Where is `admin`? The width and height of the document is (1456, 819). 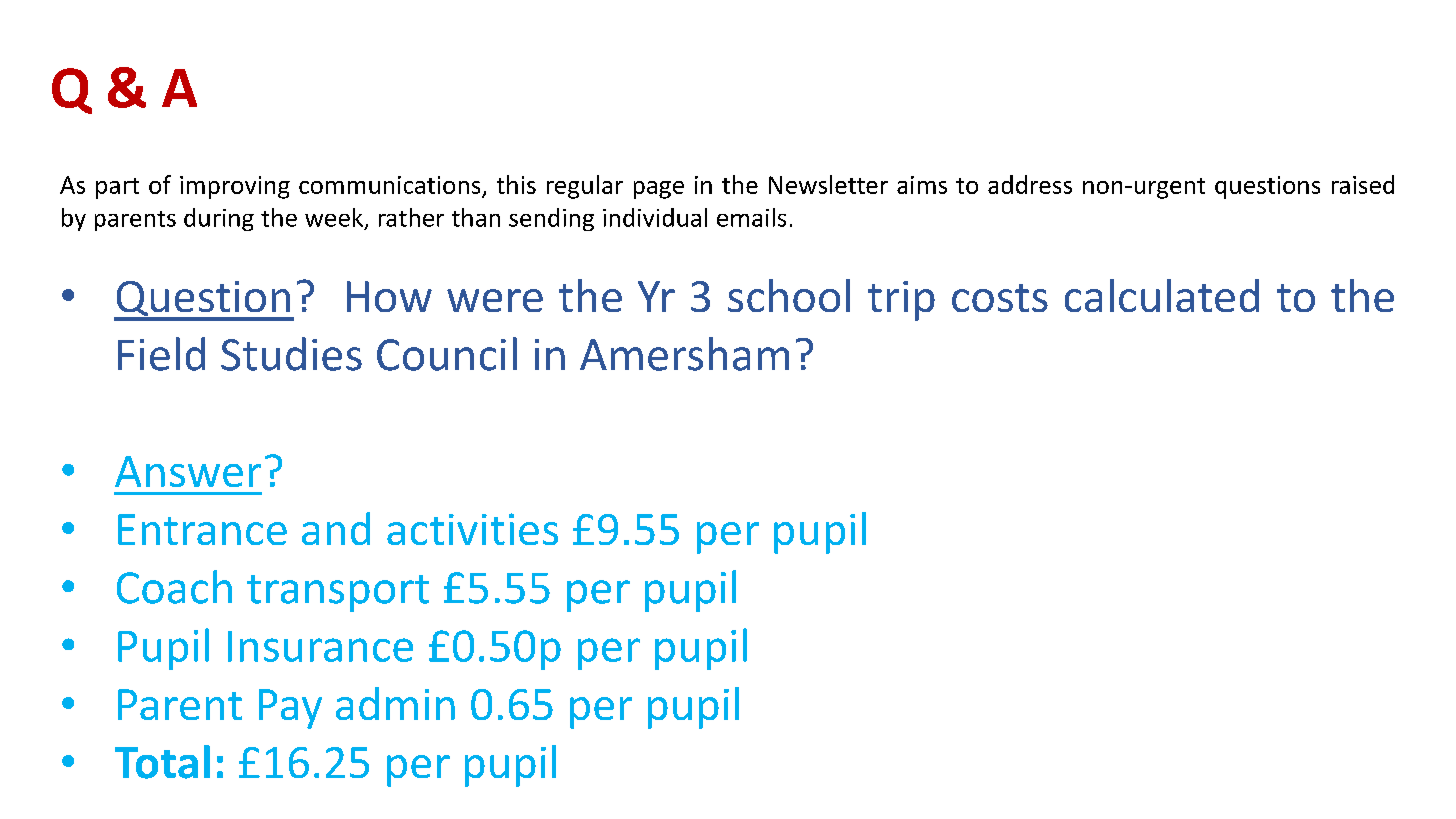
admin is located at coordinates (395, 703).
